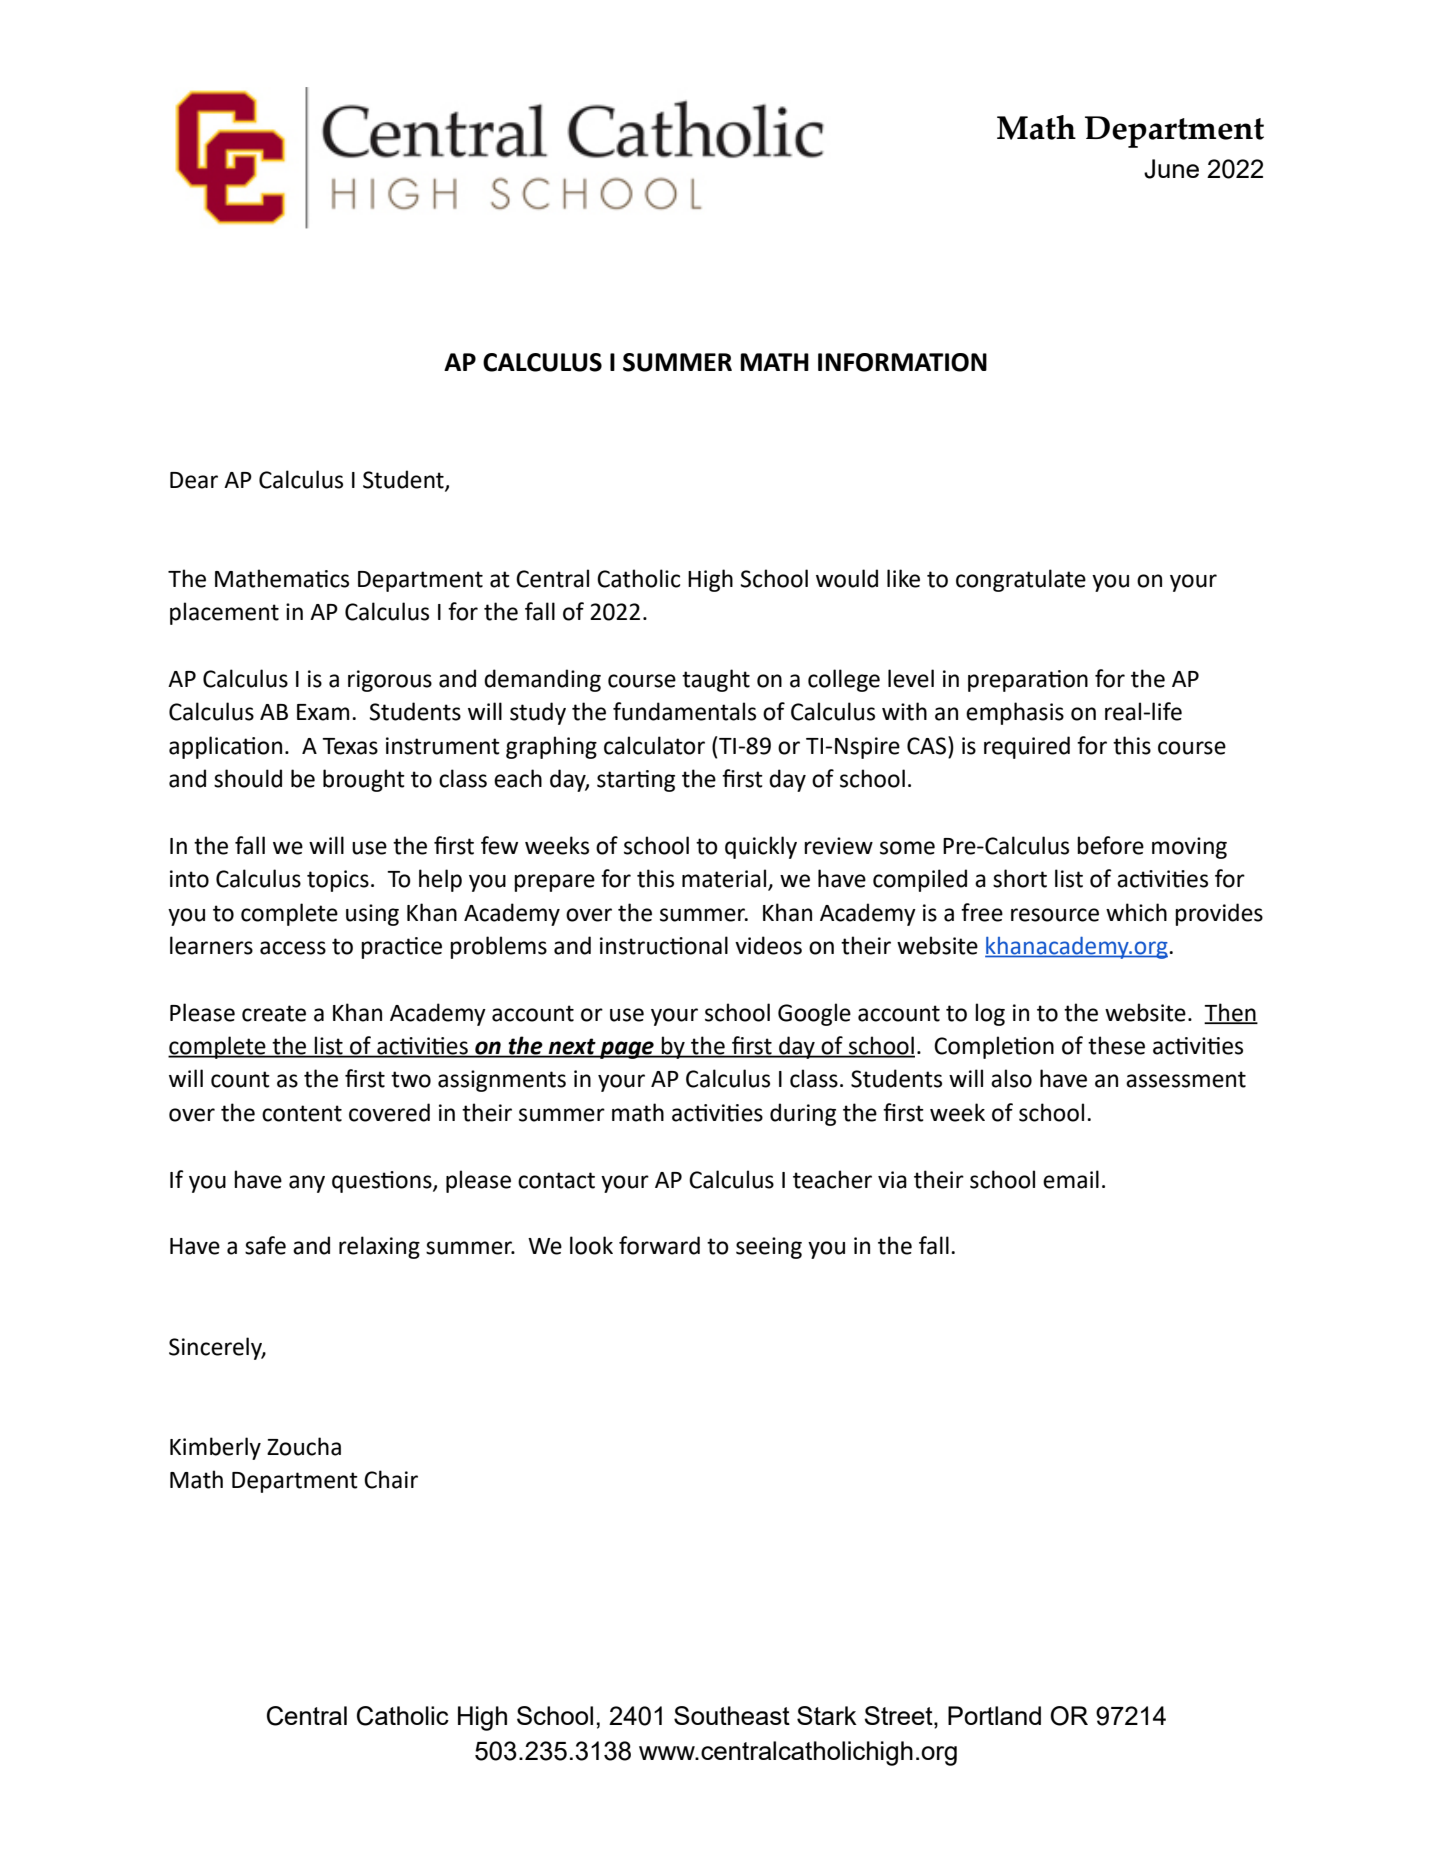 The height and width of the image is (1855, 1433). I want to click on videos, so click(768, 945).
